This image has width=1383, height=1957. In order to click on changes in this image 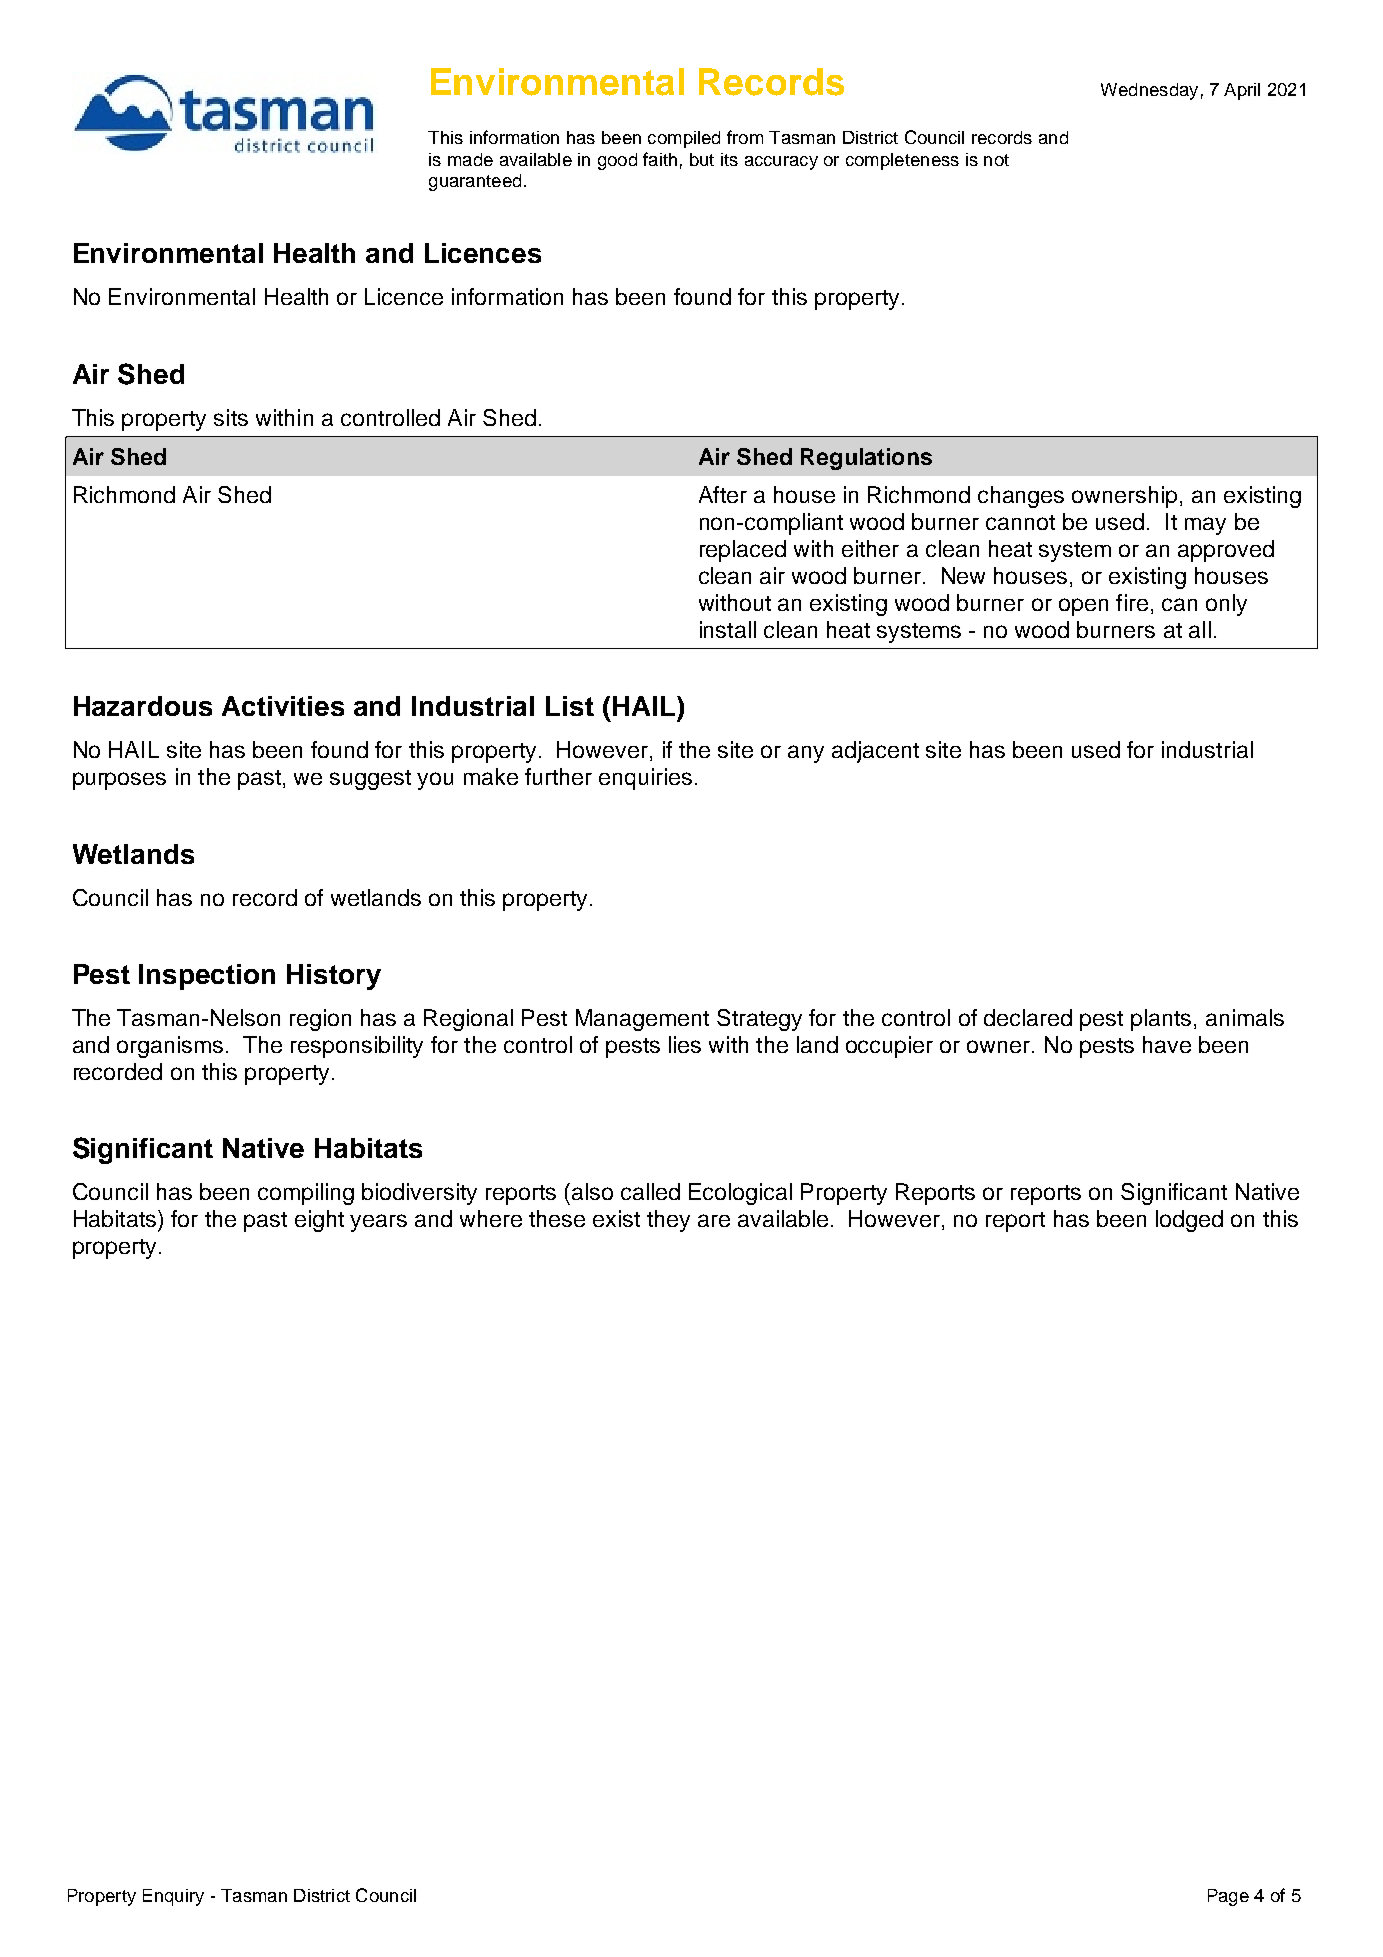, I will do `click(1021, 497)`.
